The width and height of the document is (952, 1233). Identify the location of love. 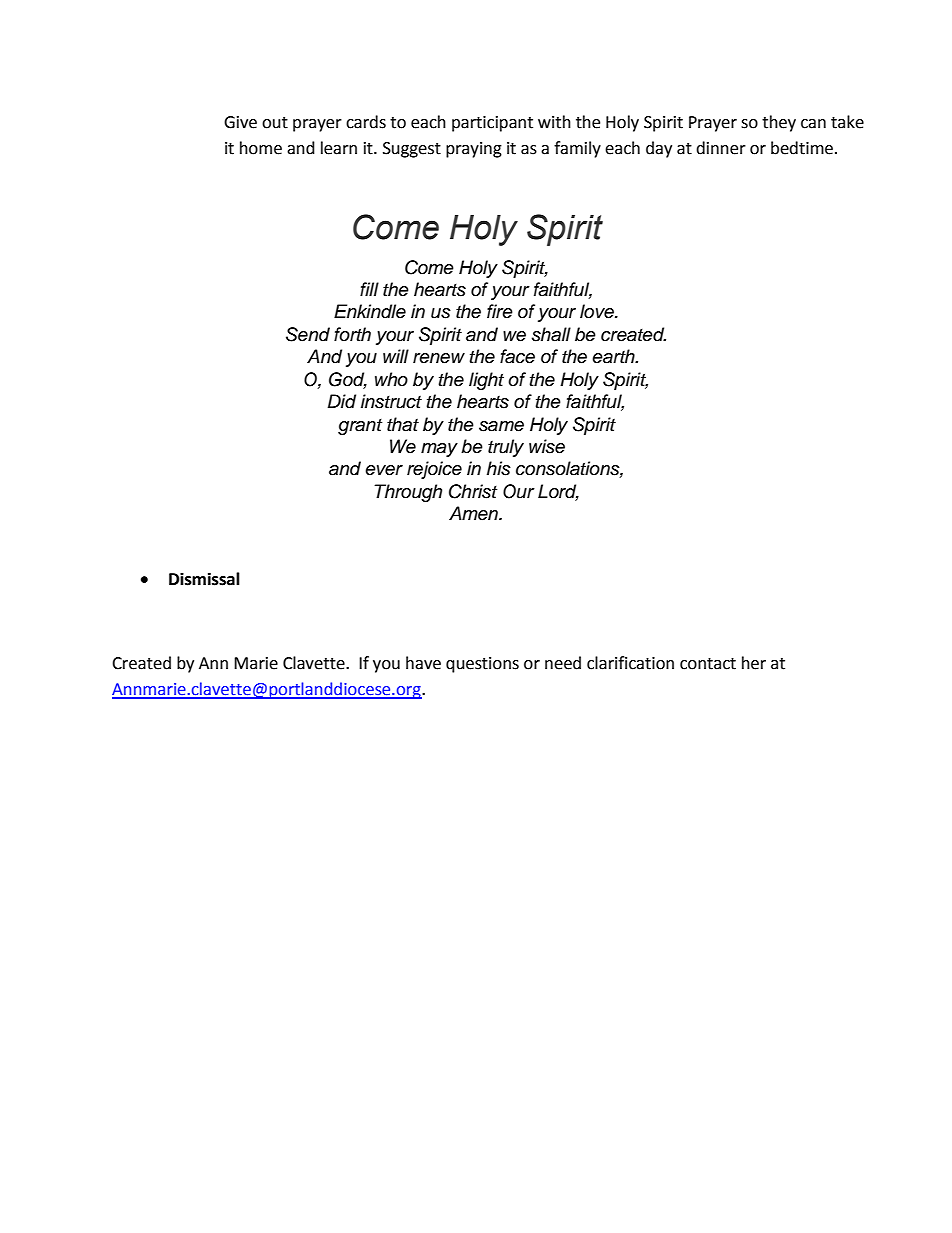
(598, 311).
